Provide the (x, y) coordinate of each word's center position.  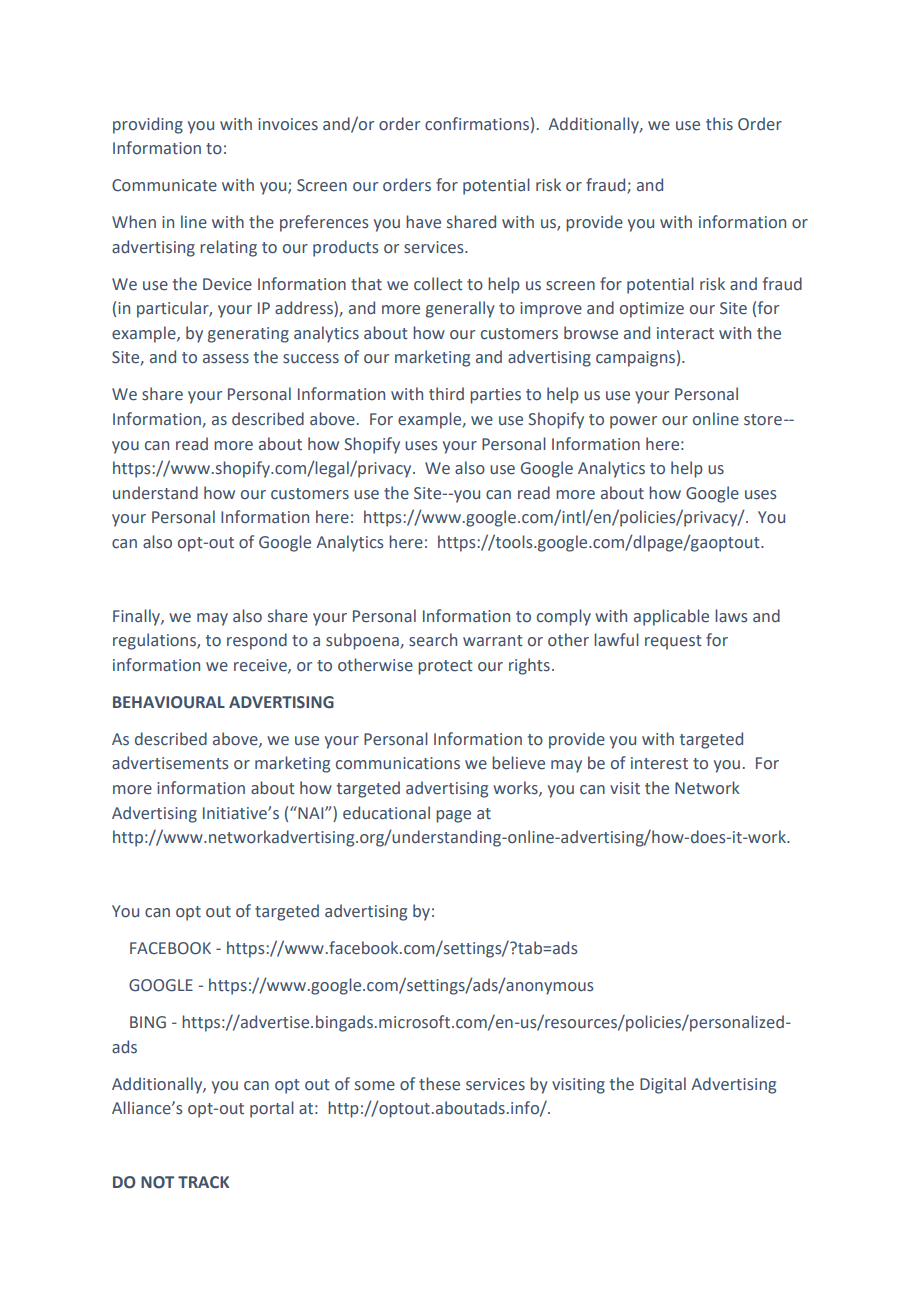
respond (257, 641)
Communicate (164, 185)
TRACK (203, 1182)
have (423, 222)
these (439, 1084)
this (719, 124)
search (433, 640)
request (673, 642)
